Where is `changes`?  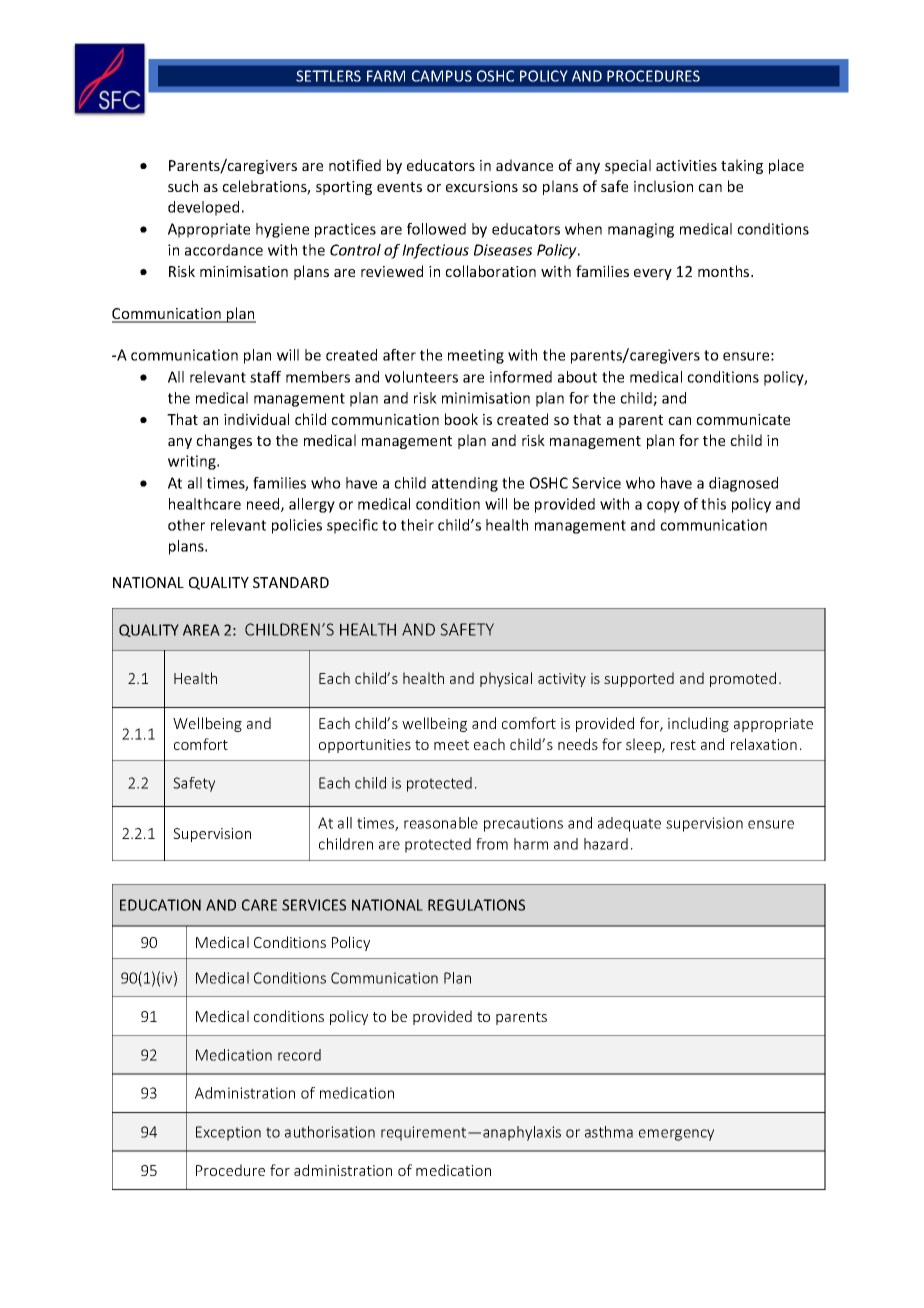 changes is located at coordinates (224, 441).
